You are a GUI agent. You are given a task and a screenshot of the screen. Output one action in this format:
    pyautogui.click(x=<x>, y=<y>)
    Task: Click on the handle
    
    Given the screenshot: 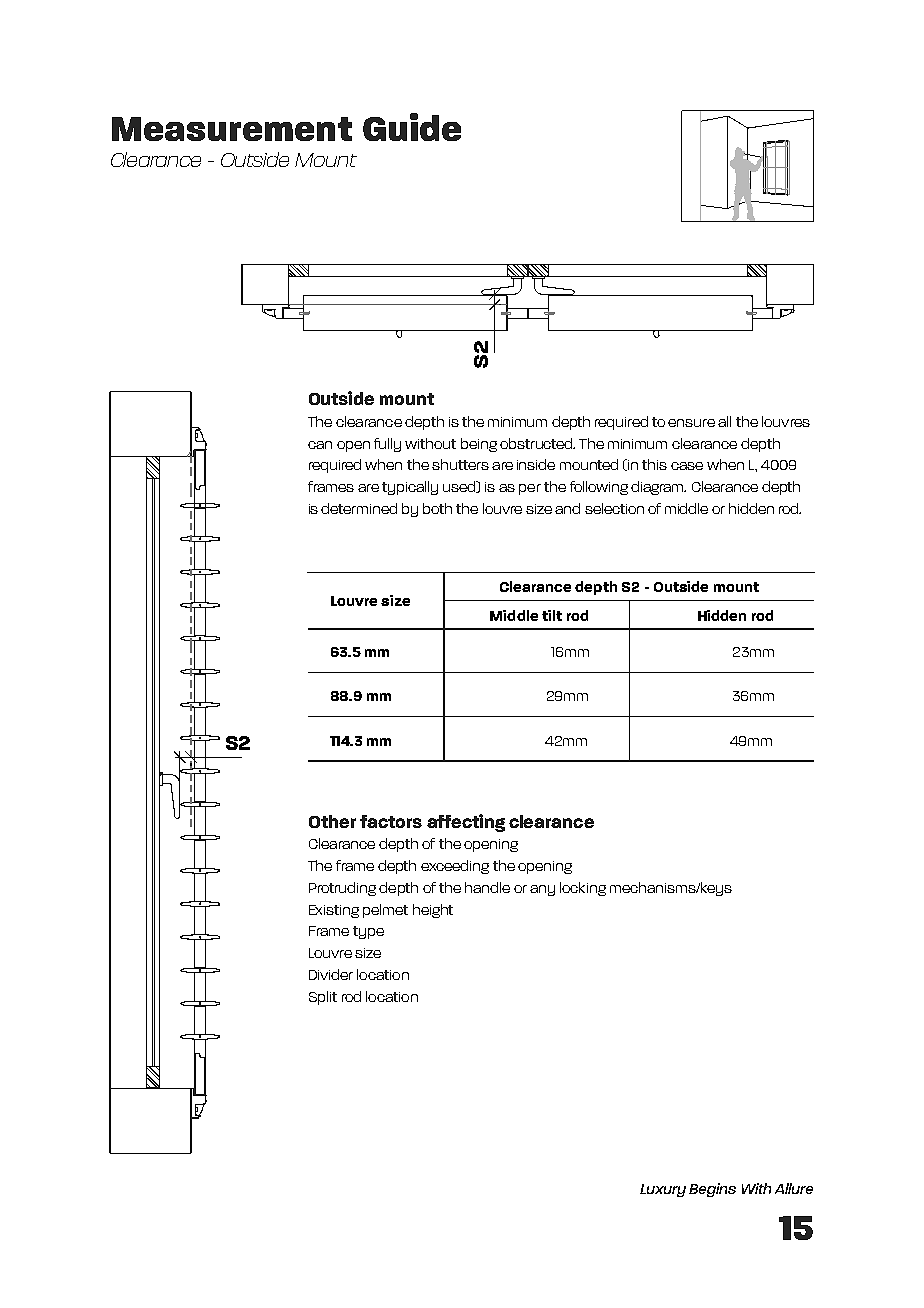 What is the action you would take?
    pyautogui.click(x=487, y=887)
